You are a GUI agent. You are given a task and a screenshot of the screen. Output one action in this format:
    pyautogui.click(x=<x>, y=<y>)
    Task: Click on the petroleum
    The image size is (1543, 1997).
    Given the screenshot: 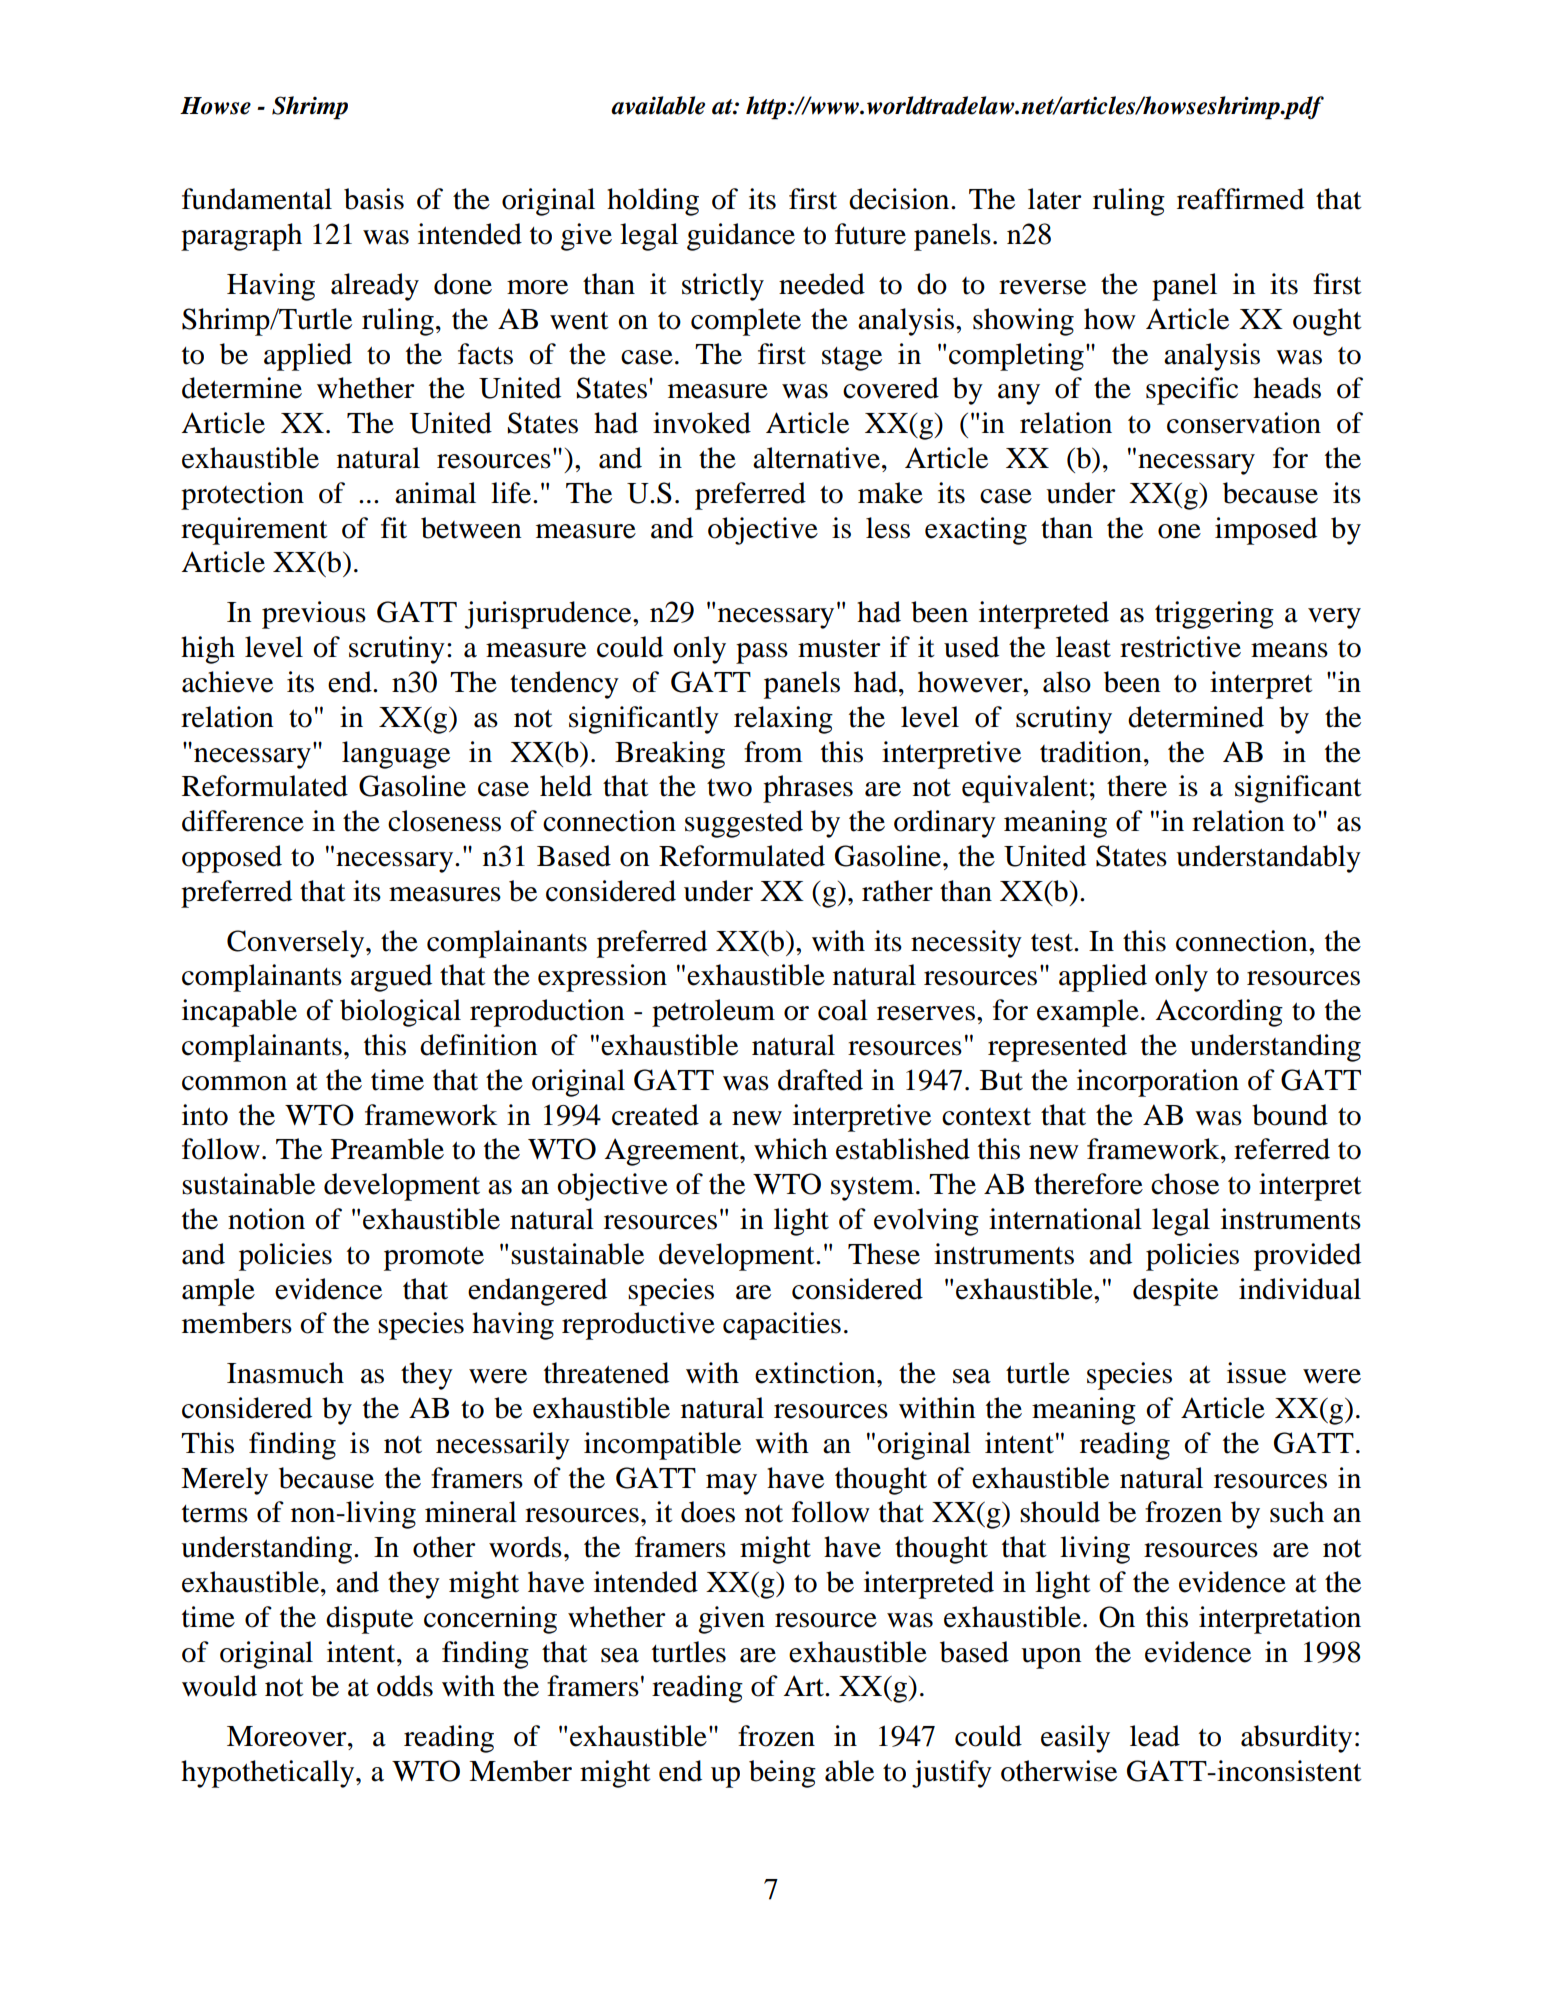 What is the action you would take?
    pyautogui.click(x=713, y=1013)
